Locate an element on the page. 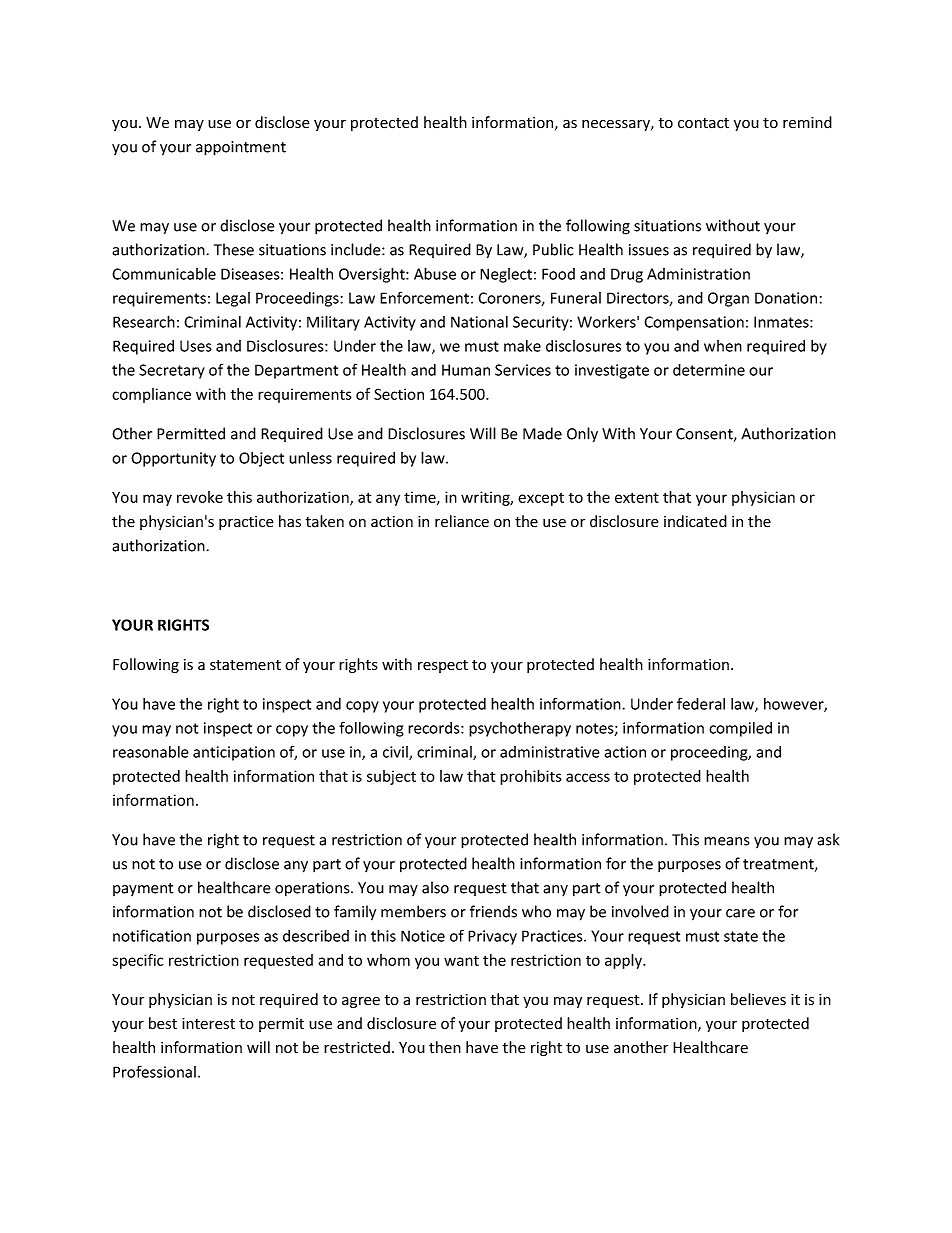  appointment is located at coordinates (241, 148).
